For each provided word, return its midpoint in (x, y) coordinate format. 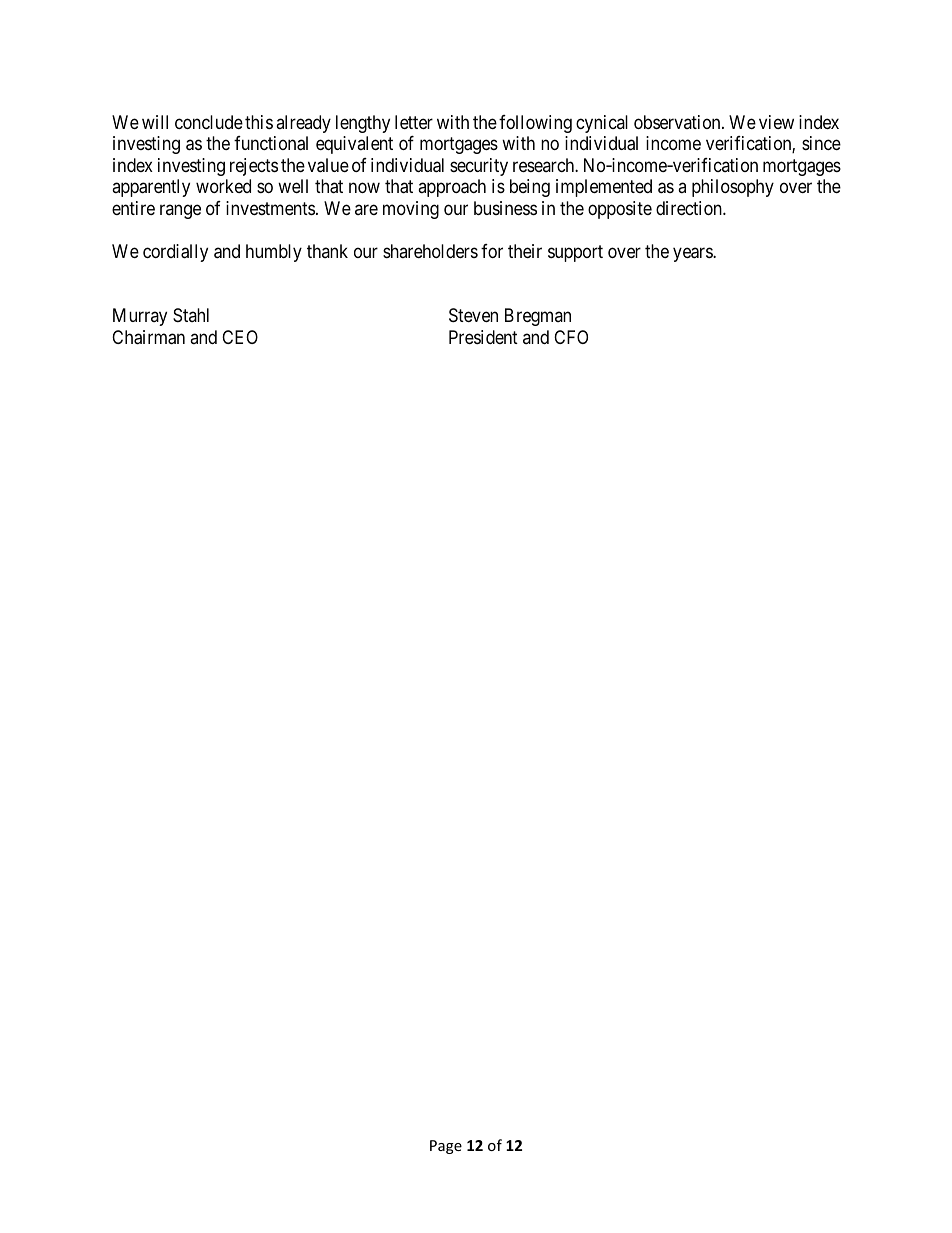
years (693, 254)
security (479, 167)
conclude (209, 122)
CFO (571, 337)
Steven (473, 315)
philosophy (733, 188)
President (483, 337)
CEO (240, 337)
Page (446, 1147)
